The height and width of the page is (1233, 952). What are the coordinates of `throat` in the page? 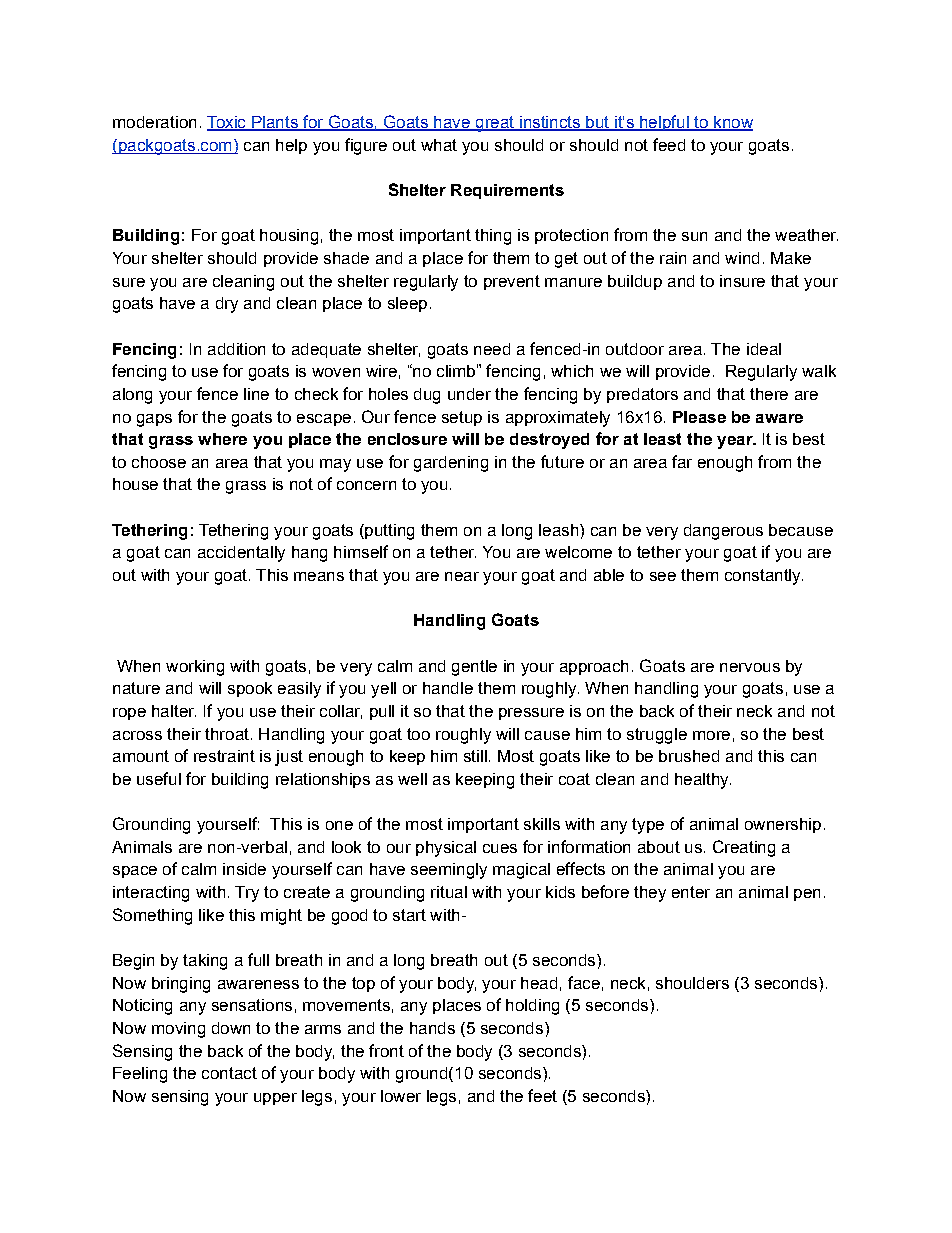 It's located at (227, 734).
